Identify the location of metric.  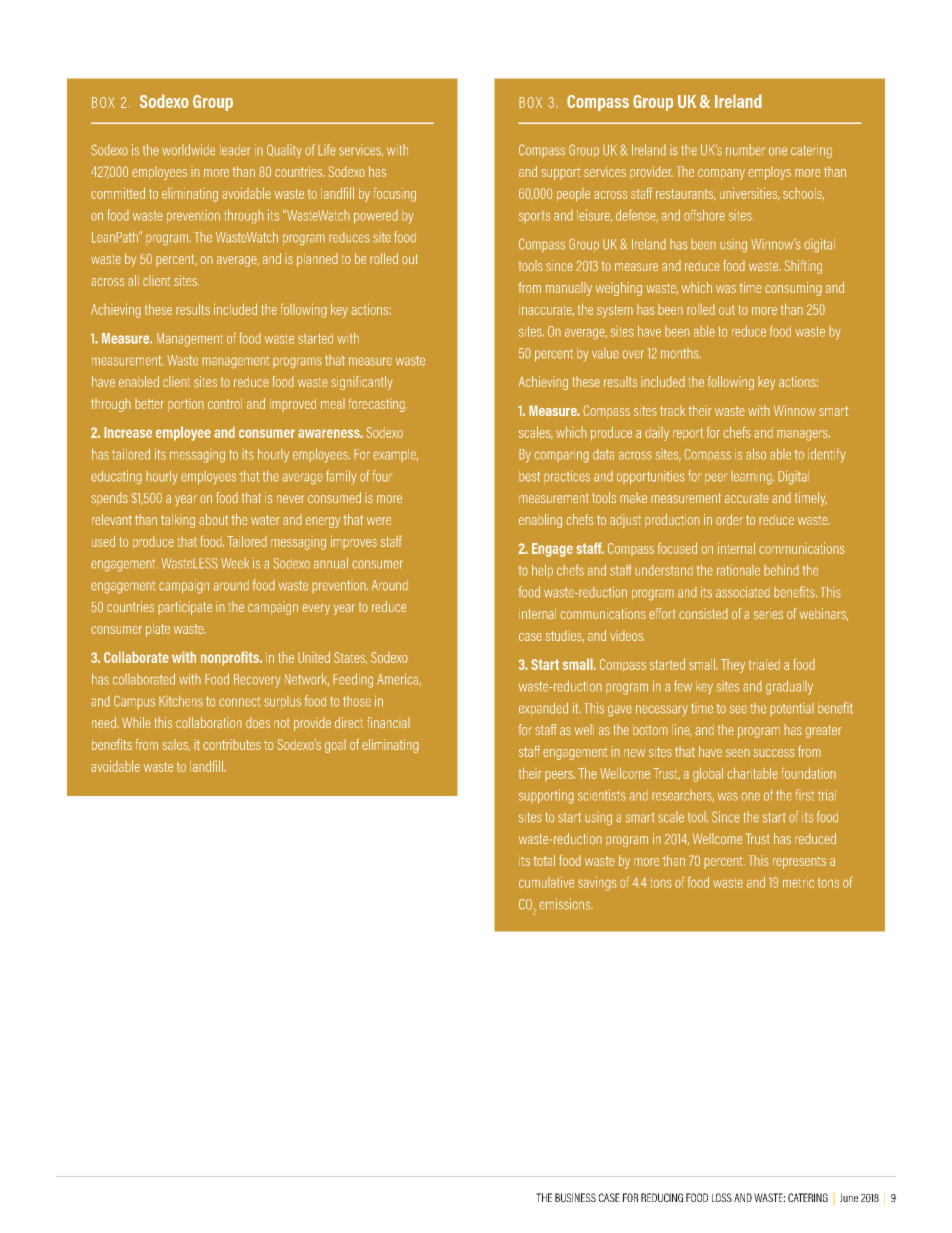
(798, 882).
